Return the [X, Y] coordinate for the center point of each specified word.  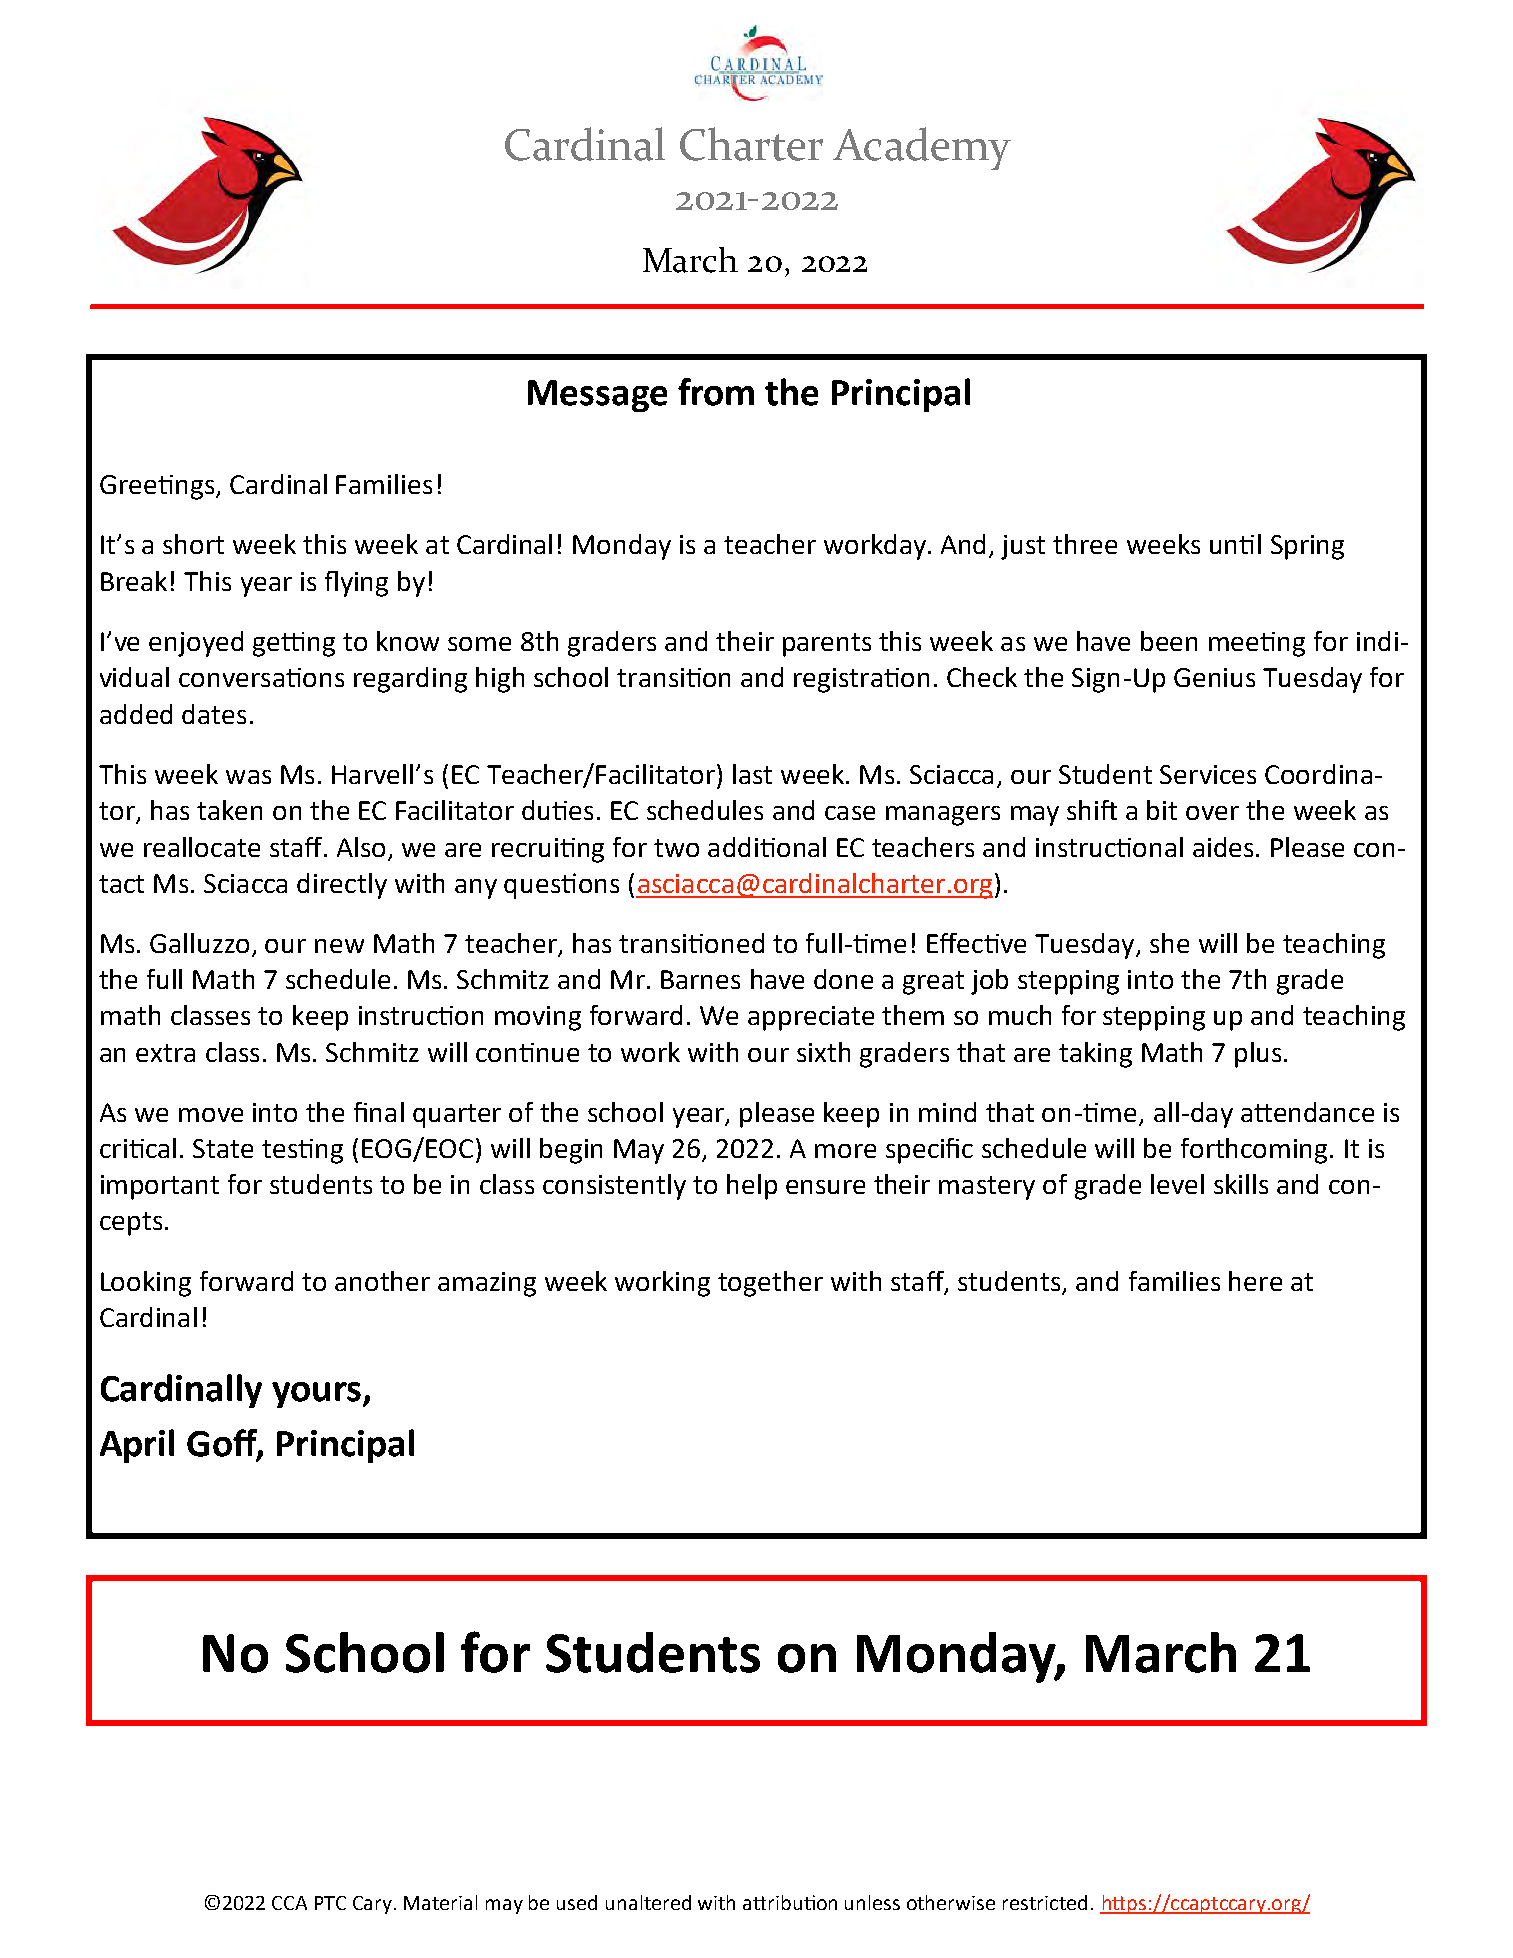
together [770, 1284]
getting [294, 644]
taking [1095, 1055]
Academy [922, 148]
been [1169, 641]
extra [165, 1053]
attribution [790, 1902]
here [1255, 1281]
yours [316, 1395]
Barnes [700, 979]
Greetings [158, 487]
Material [440, 1902]
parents [827, 645]
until [1235, 544]
